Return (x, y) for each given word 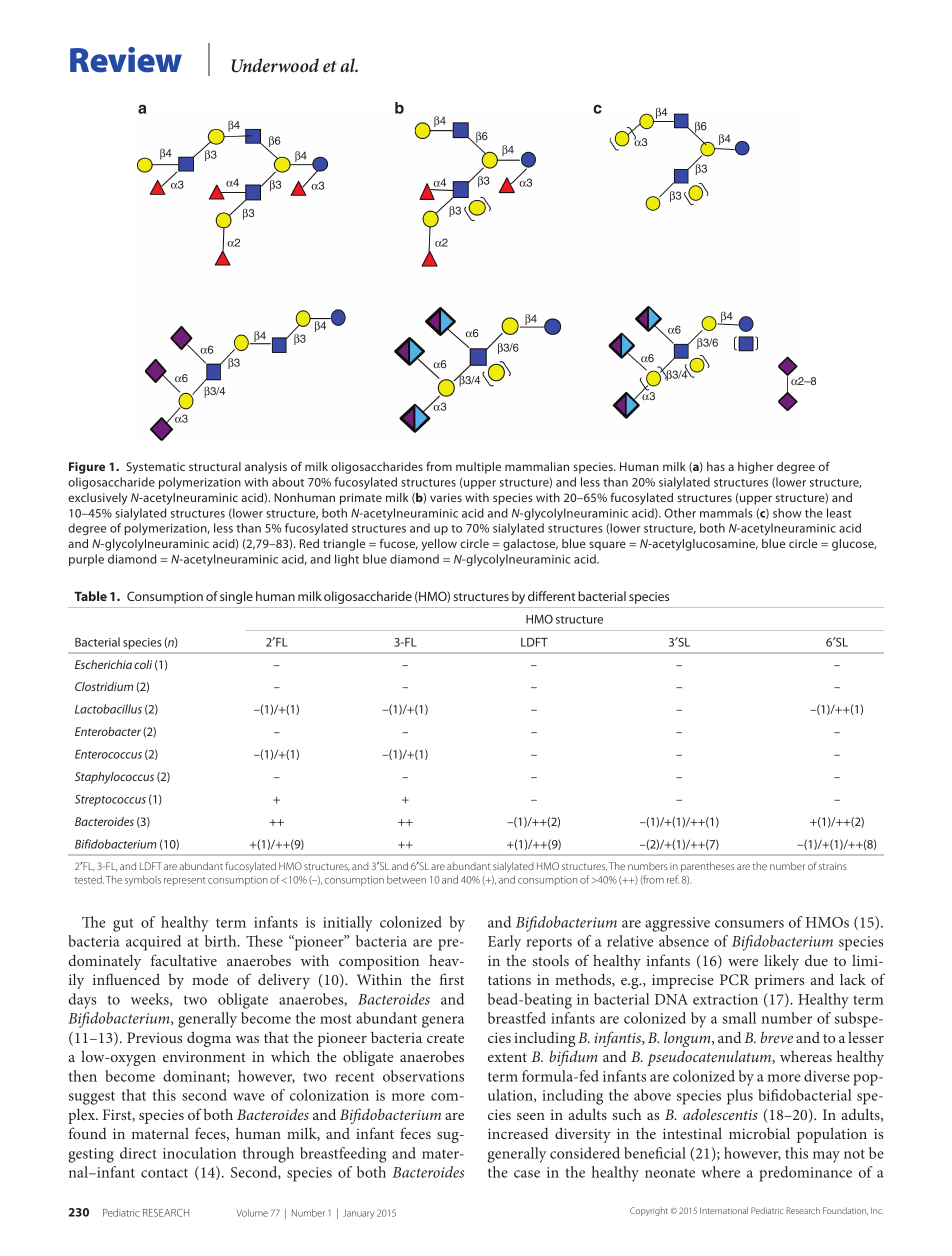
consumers (749, 924)
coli (143, 664)
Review (126, 60)
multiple (478, 468)
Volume (252, 1213)
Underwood (275, 65)
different (551, 596)
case (527, 1174)
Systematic (155, 468)
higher (755, 468)
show (787, 513)
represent (185, 881)
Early (504, 943)
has (716, 466)
